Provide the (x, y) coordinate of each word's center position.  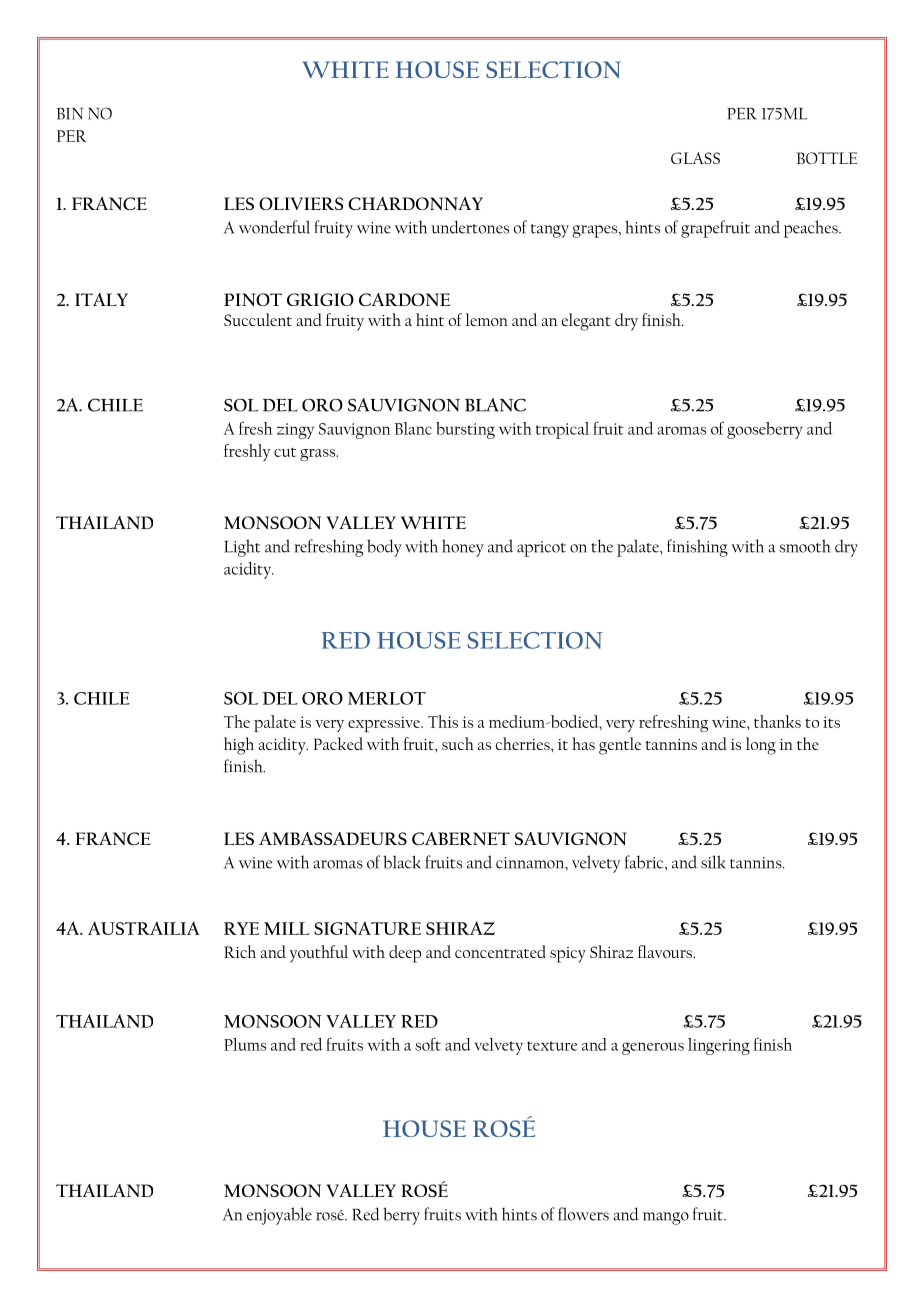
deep (405, 954)
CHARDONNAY (415, 204)
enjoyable (279, 1216)
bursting (465, 430)
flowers (583, 1214)
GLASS (695, 158)
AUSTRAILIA (144, 928)
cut (285, 452)
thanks (777, 721)
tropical (562, 430)
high (239, 746)
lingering (719, 1046)
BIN (69, 114)
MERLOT (387, 698)
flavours (666, 951)
